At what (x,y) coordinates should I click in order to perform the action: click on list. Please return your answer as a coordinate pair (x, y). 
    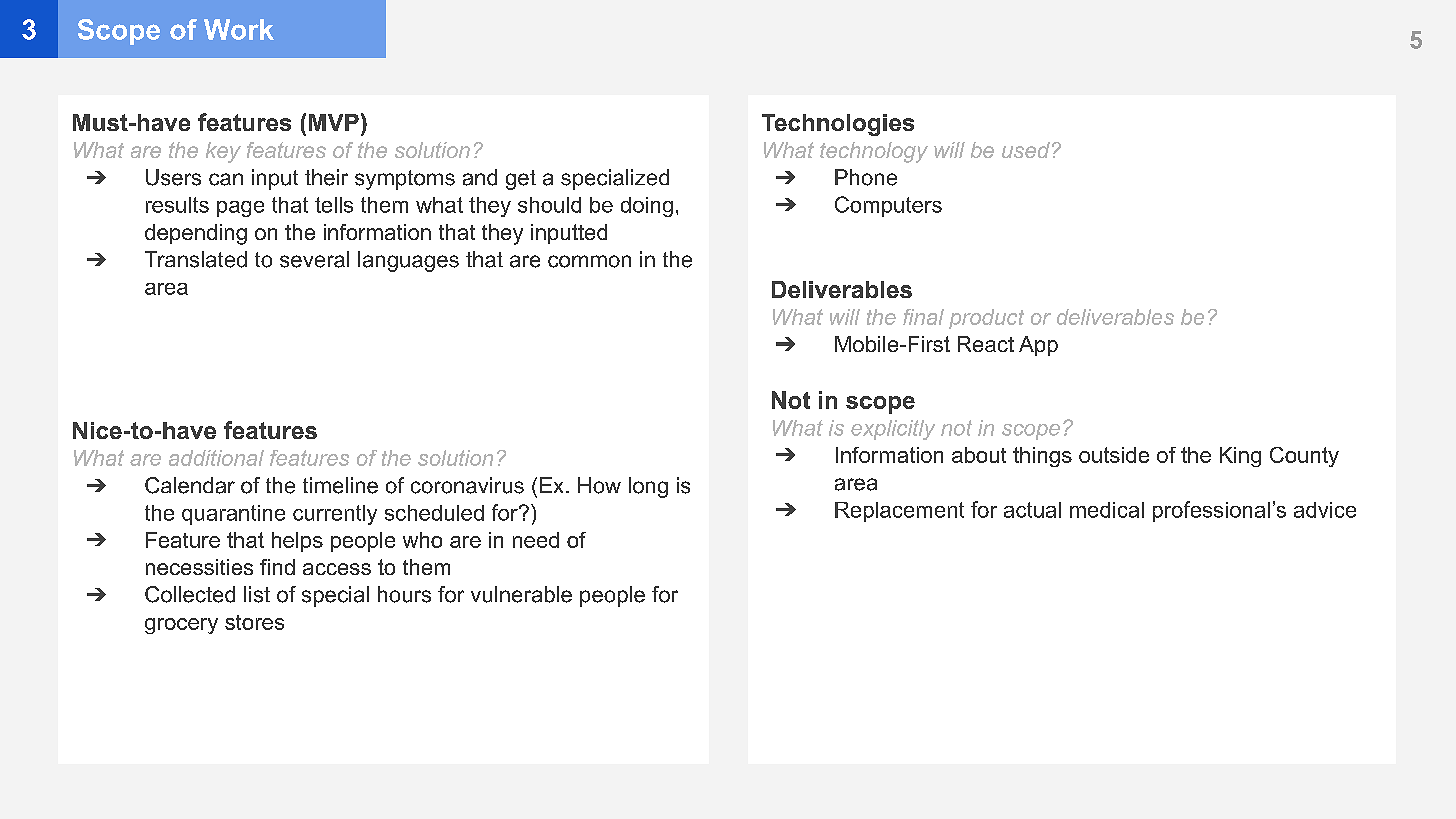
    Looking at the image, I should click on (257, 594).
